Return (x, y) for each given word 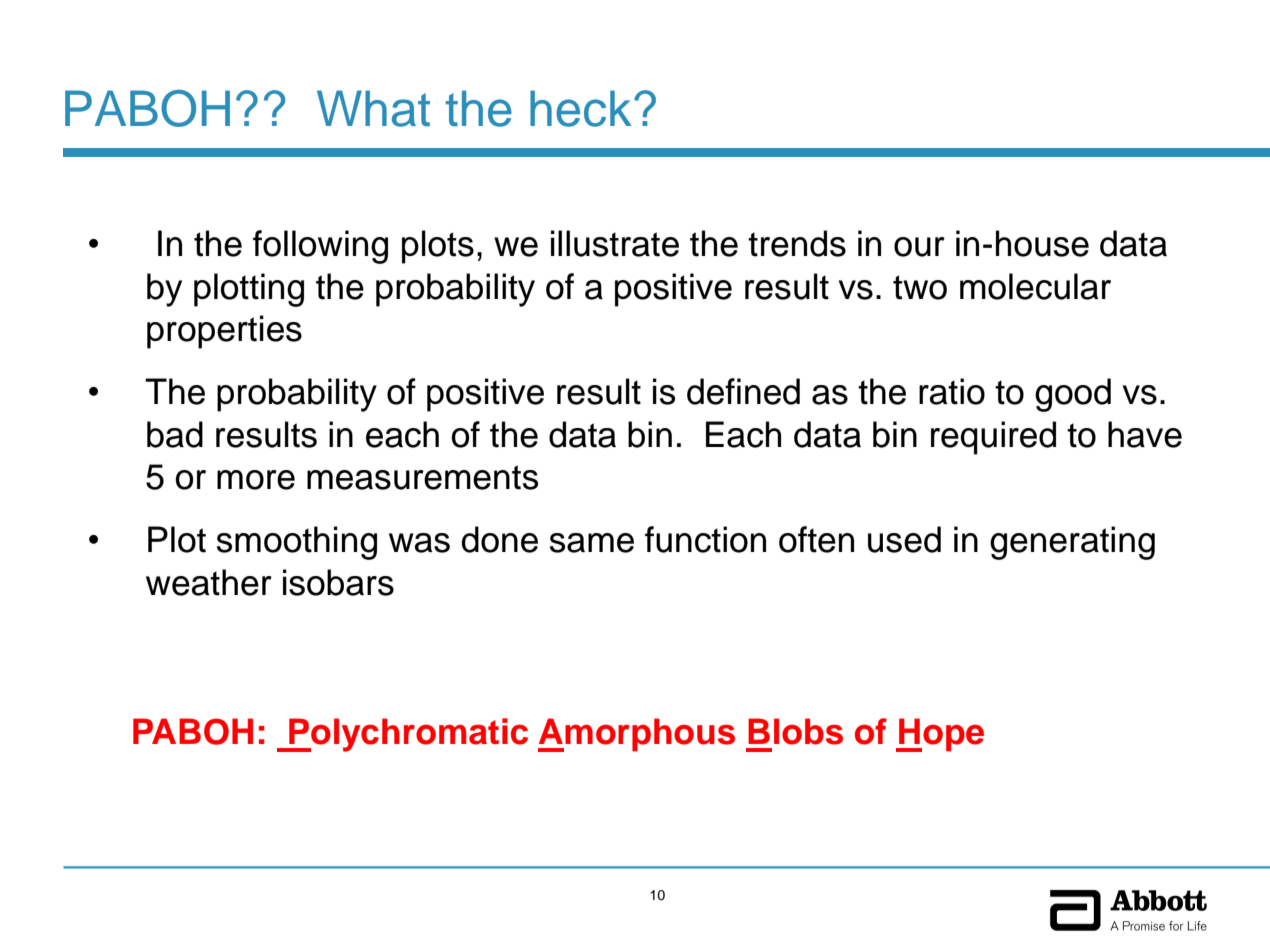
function (705, 539)
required (993, 438)
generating (1072, 543)
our (919, 247)
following (320, 247)
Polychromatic (407, 735)
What (373, 108)
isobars (338, 582)
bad (175, 434)
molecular (1035, 286)
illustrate (615, 243)
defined (743, 391)
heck (581, 108)
